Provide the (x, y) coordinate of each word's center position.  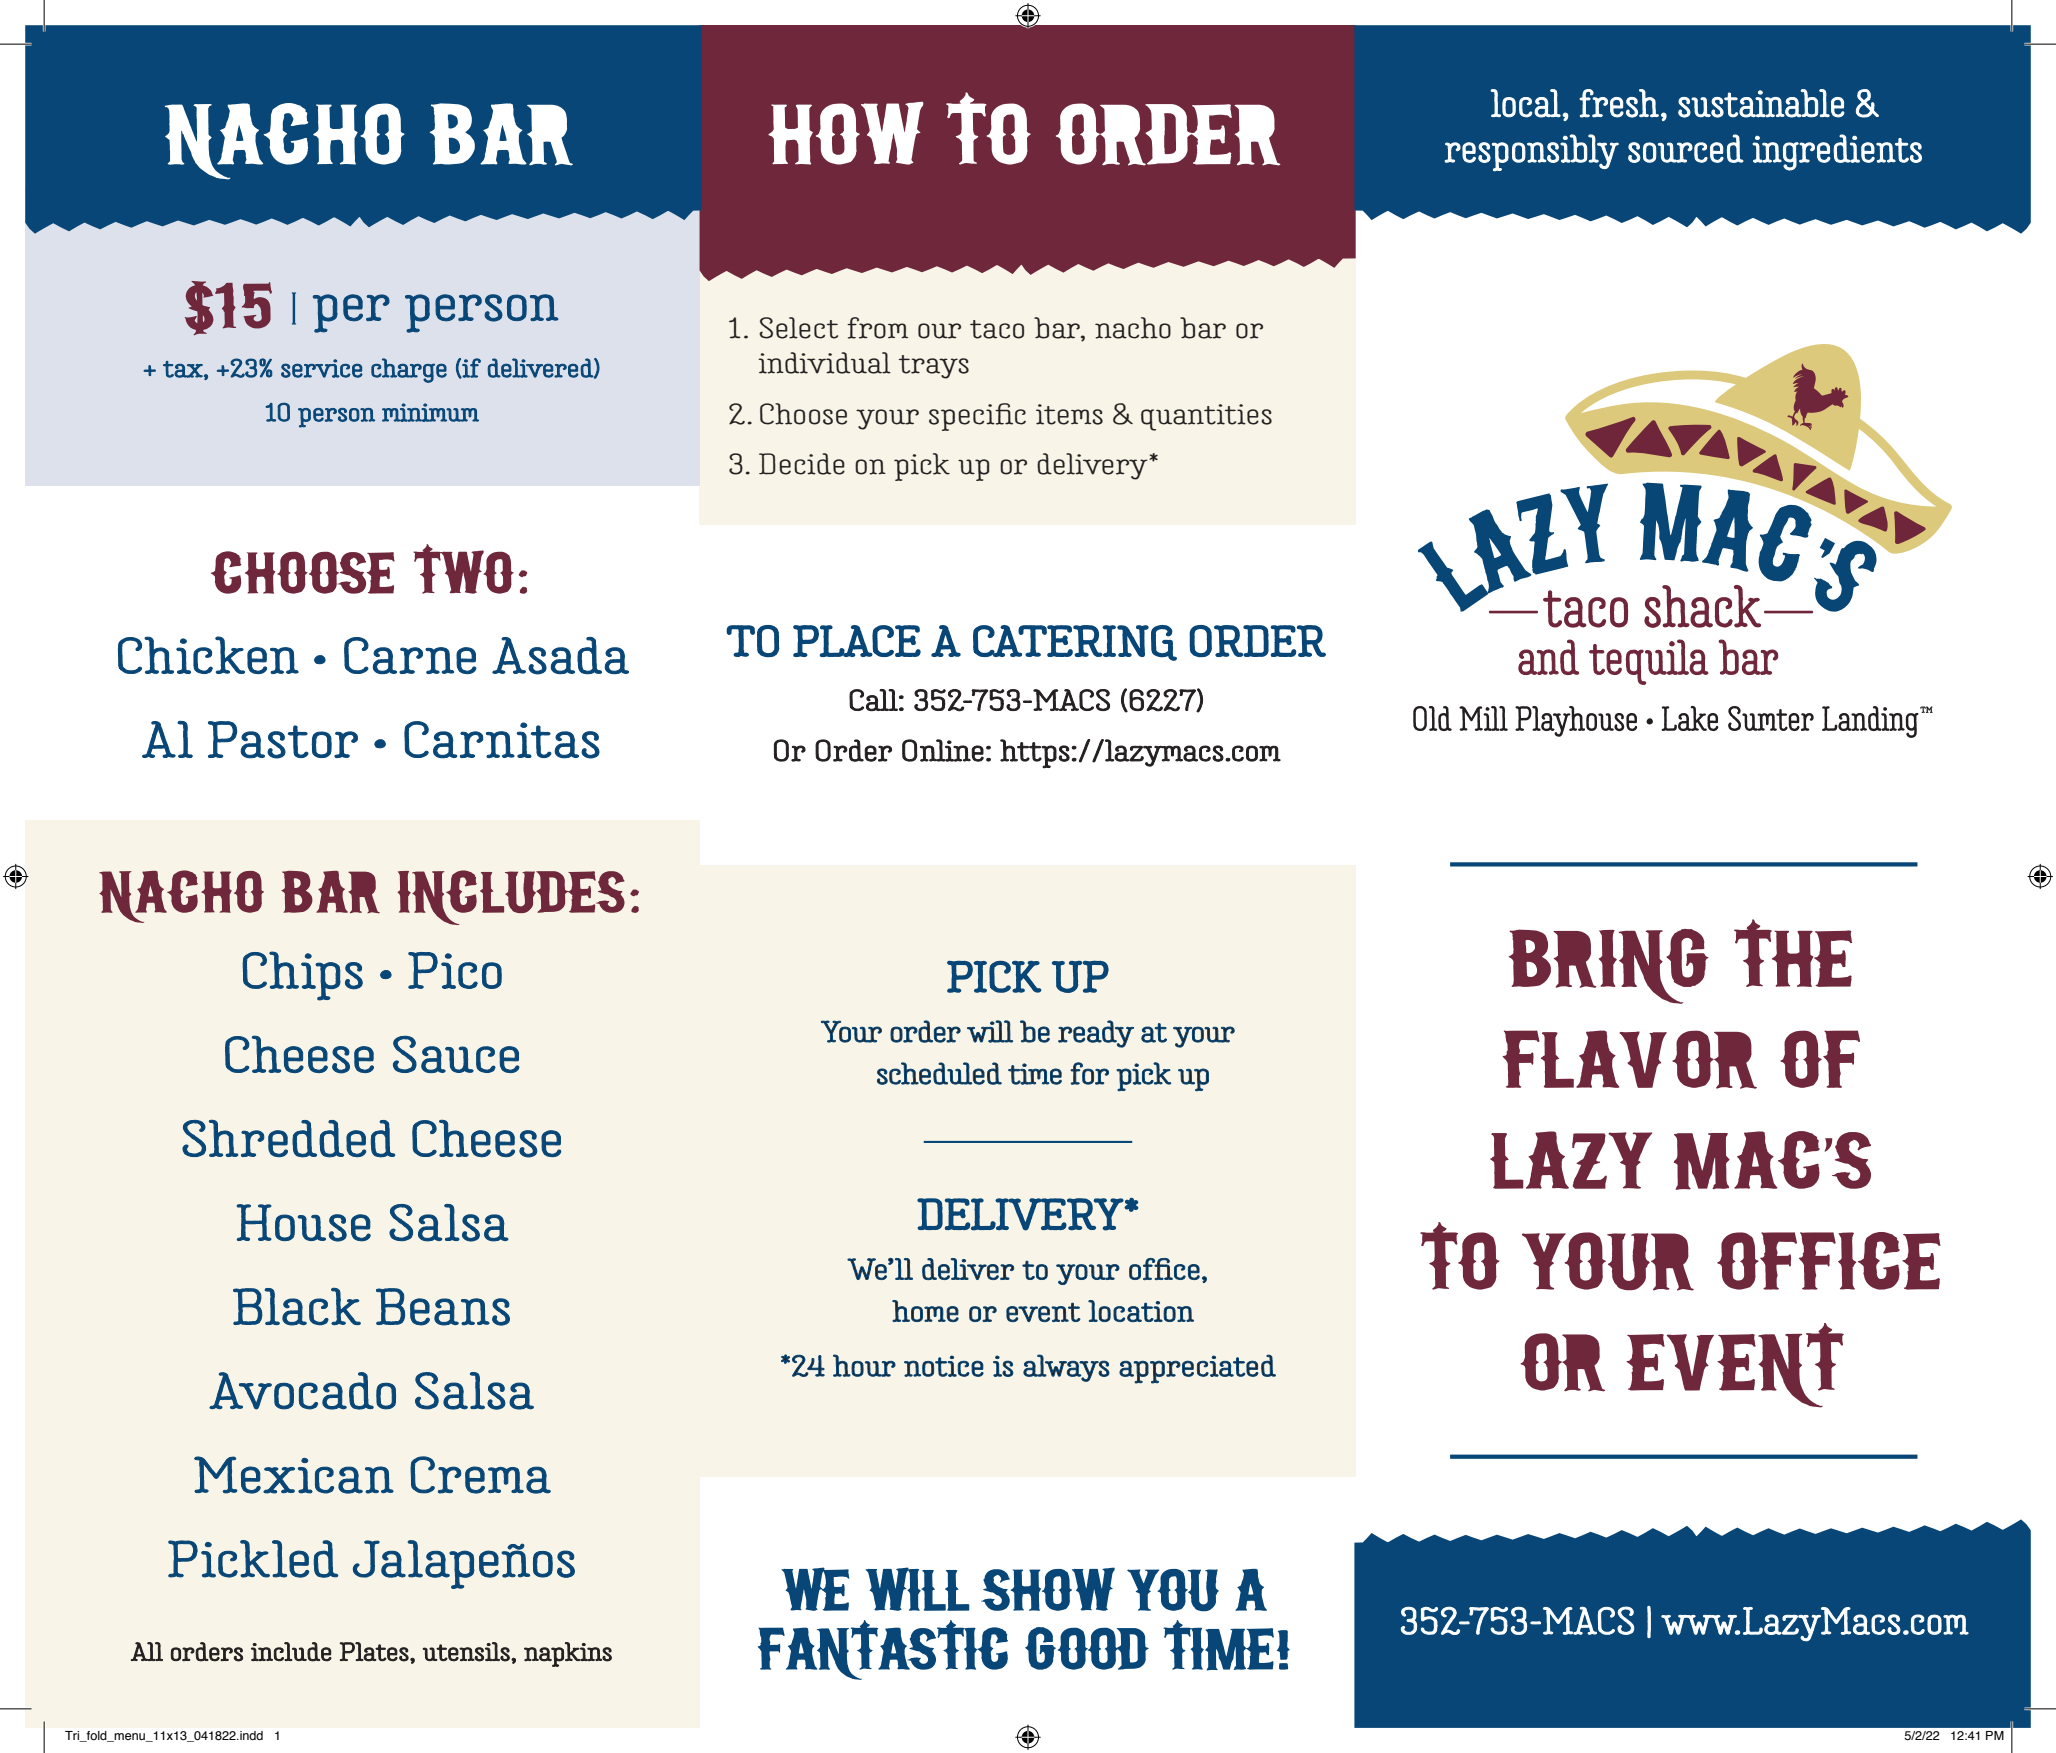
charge (409, 370)
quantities (1206, 417)
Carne (410, 655)
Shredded (288, 1139)
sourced (1686, 148)
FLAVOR (1629, 1059)
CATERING (1075, 643)
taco (997, 329)
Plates (375, 1652)
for (1089, 1073)
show (1048, 1589)
